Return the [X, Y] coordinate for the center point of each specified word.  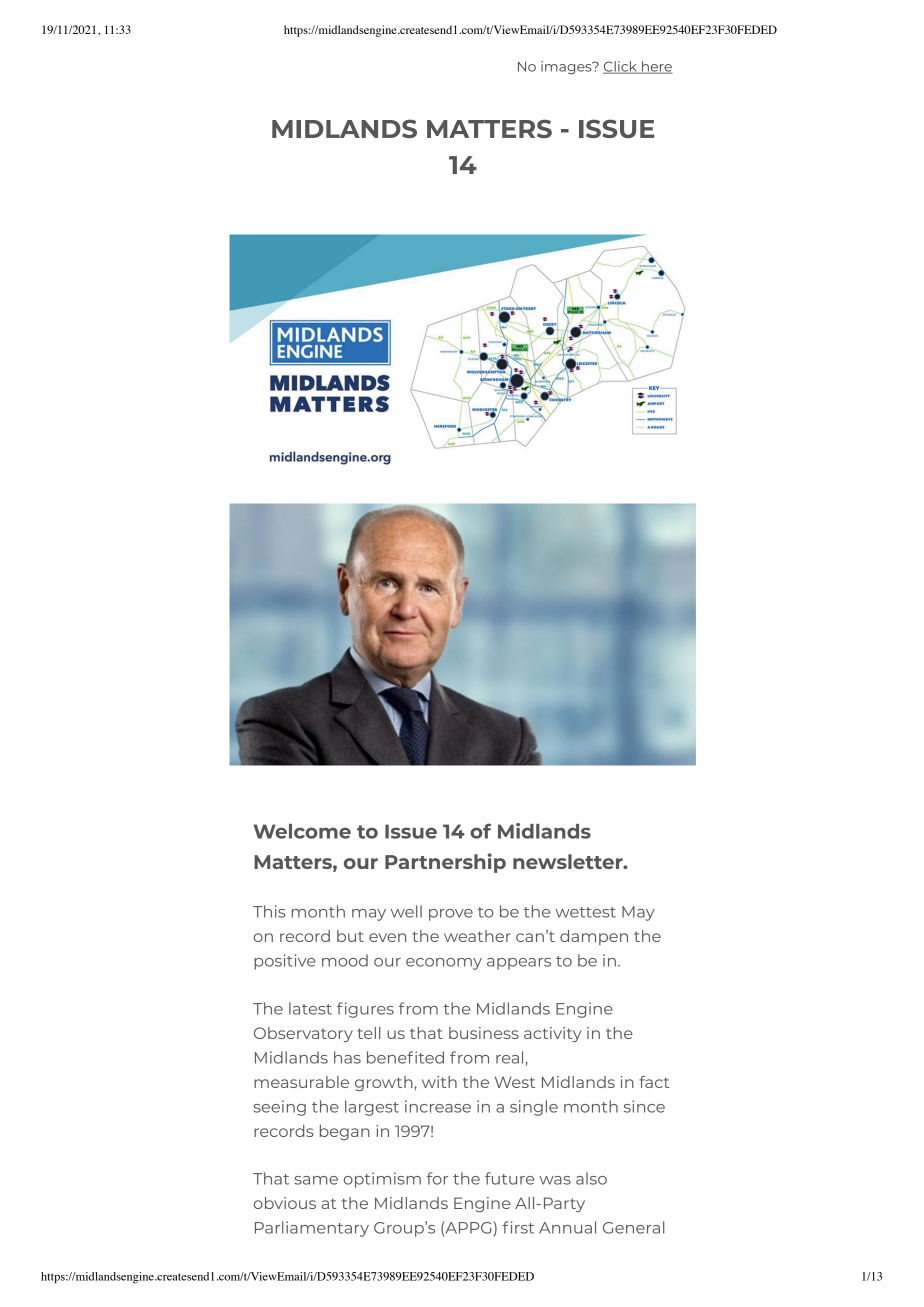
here [656, 67]
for [437, 1178]
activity [553, 1034]
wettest [585, 912]
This [269, 911]
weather [477, 936]
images [567, 68]
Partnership [445, 863]
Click [621, 67]
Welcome [302, 831]
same [316, 1180]
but [350, 936]
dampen [594, 937]
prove [451, 915]
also [591, 1178]
